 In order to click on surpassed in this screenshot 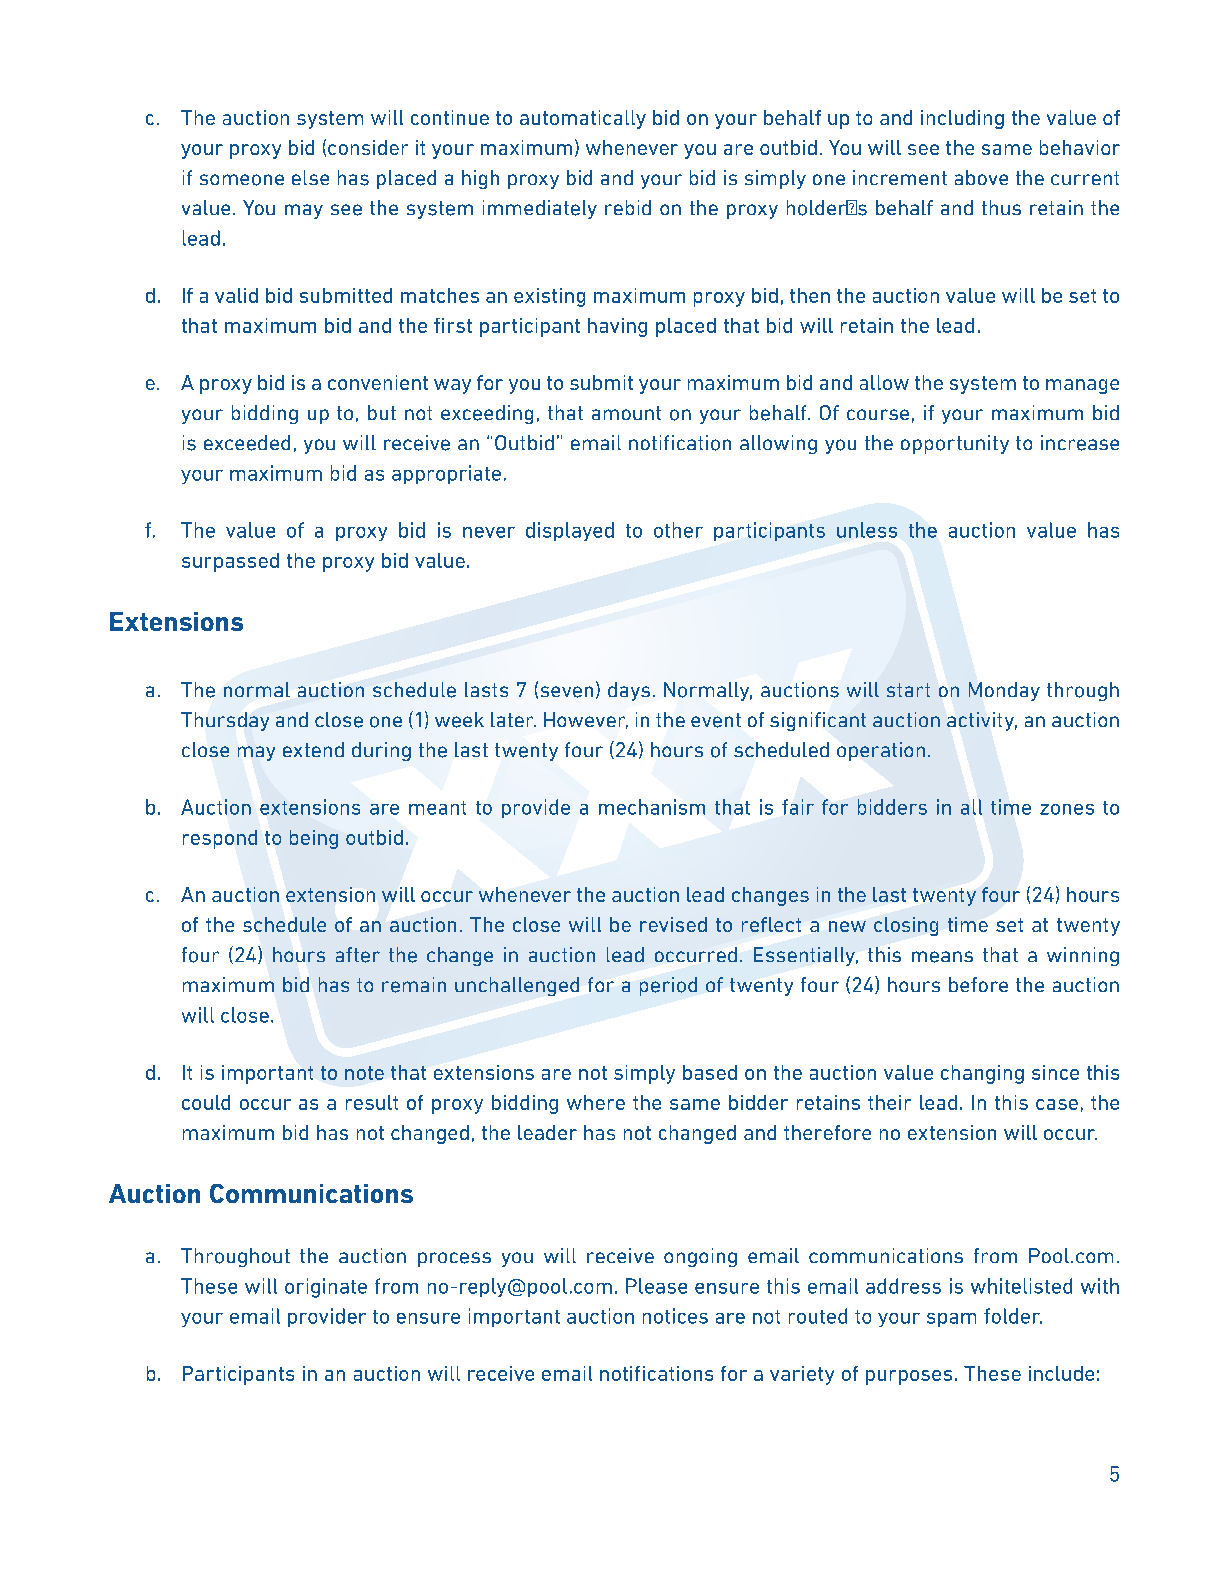, I will do `click(230, 562)`.
